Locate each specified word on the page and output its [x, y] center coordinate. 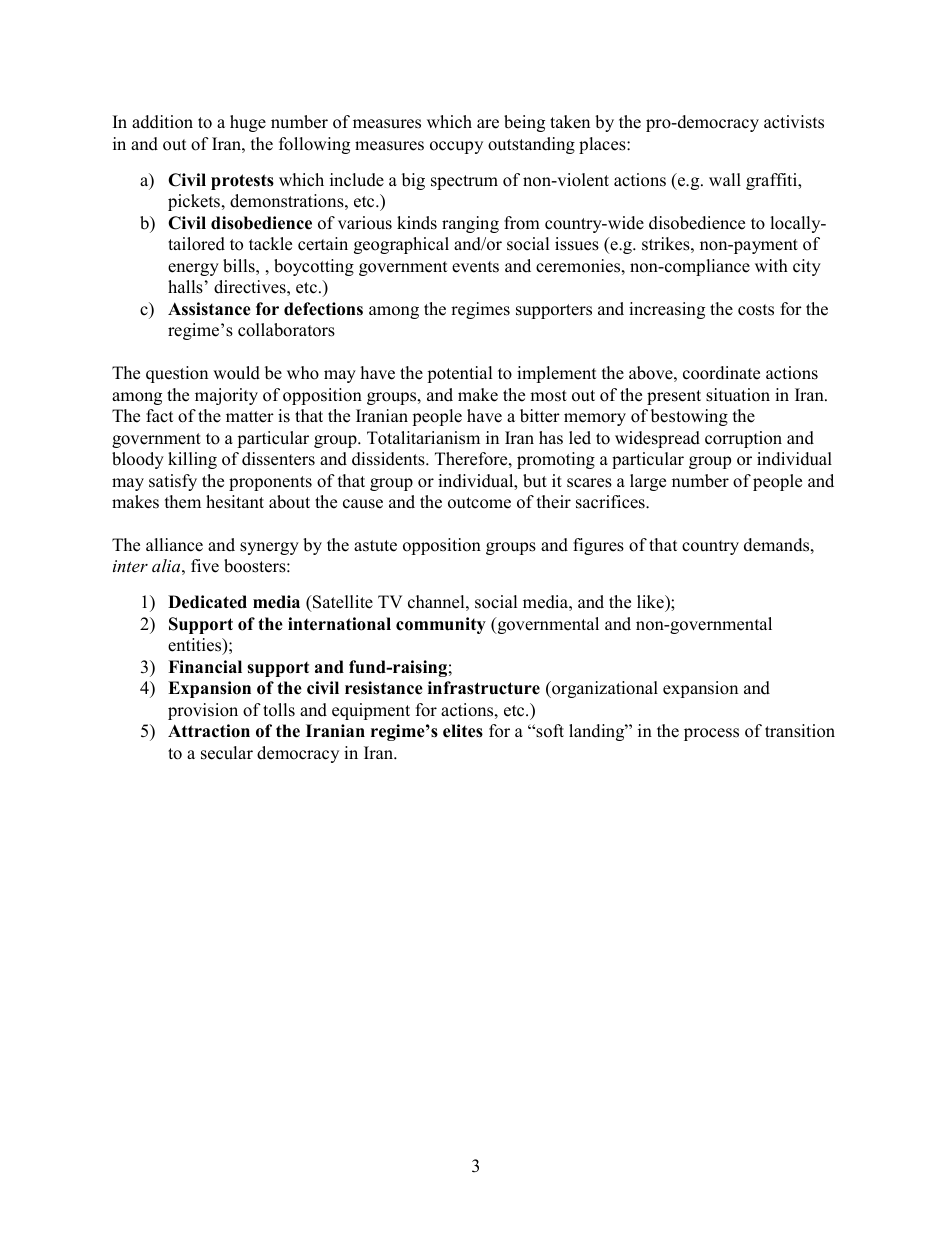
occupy [456, 147]
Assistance [209, 309]
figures [598, 546]
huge [248, 123]
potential [459, 374]
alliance [174, 545]
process [711, 734]
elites [463, 731]
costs [756, 310]
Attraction [209, 731]
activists [794, 122]
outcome [479, 503]
